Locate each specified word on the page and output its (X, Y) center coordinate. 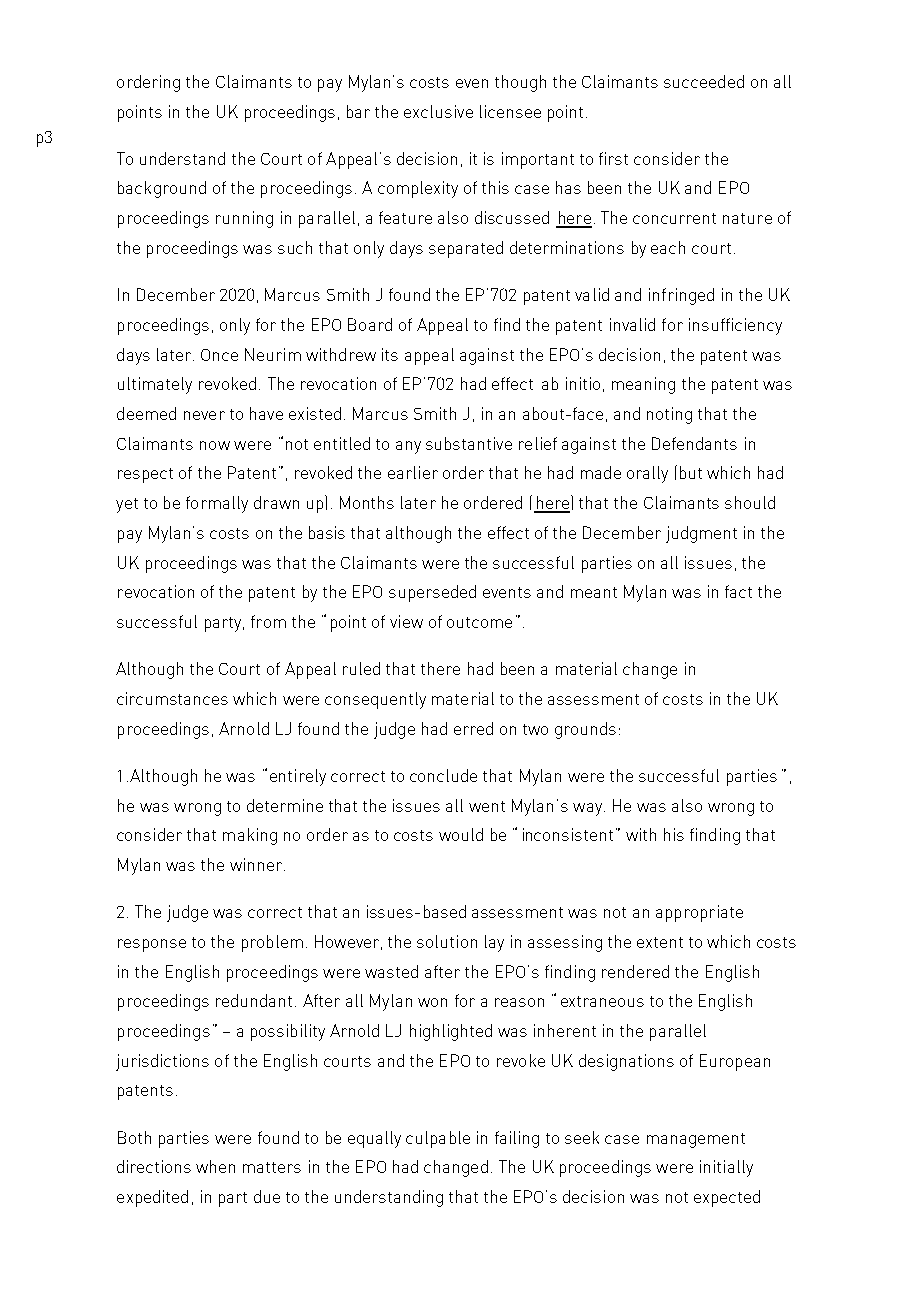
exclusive (438, 111)
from (268, 621)
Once (219, 355)
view (406, 621)
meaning (643, 385)
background (162, 189)
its (390, 354)
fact (738, 591)
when (215, 1166)
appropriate (699, 913)
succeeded (704, 81)
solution (447, 941)
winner (256, 864)
